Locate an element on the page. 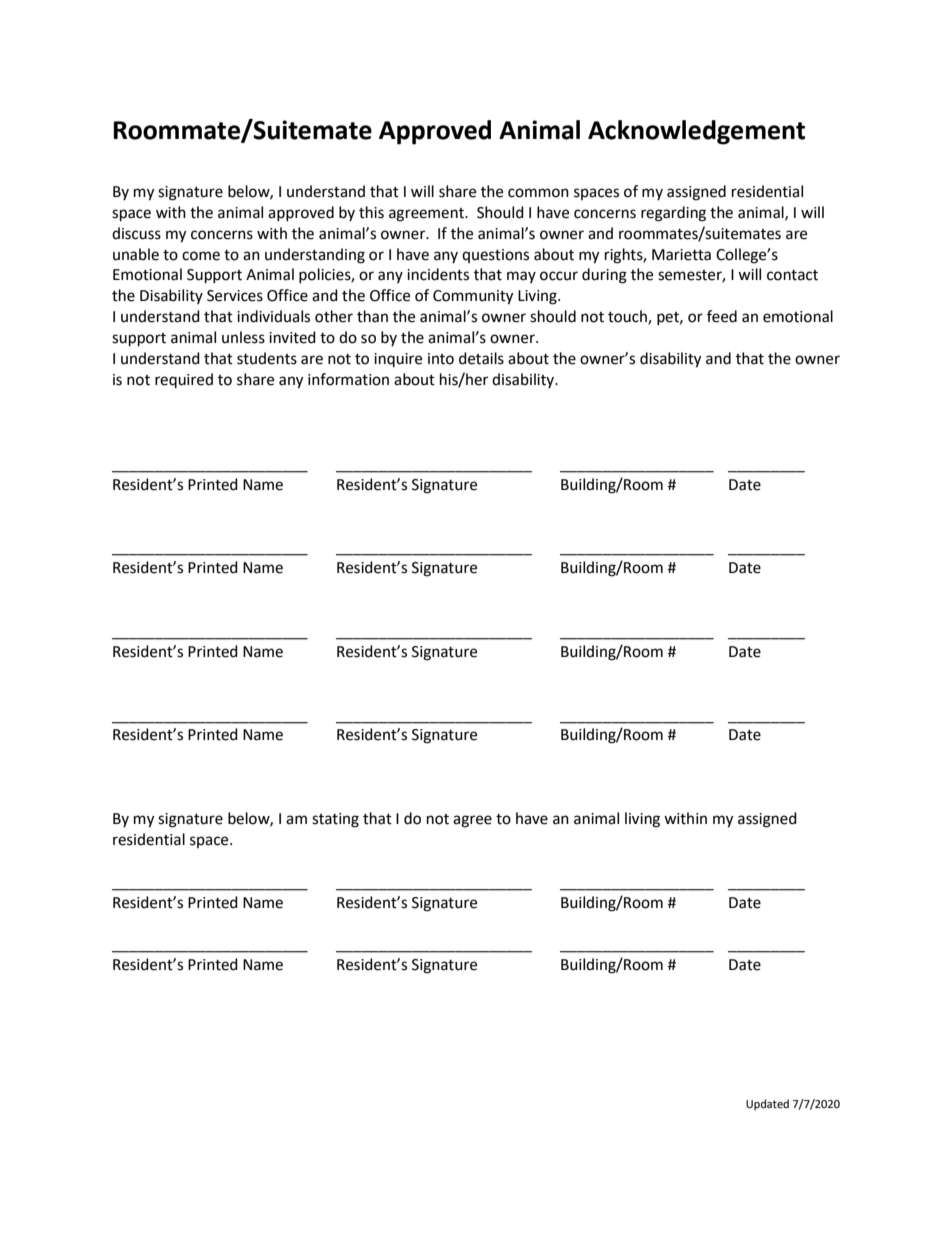  Services is located at coordinates (235, 296).
